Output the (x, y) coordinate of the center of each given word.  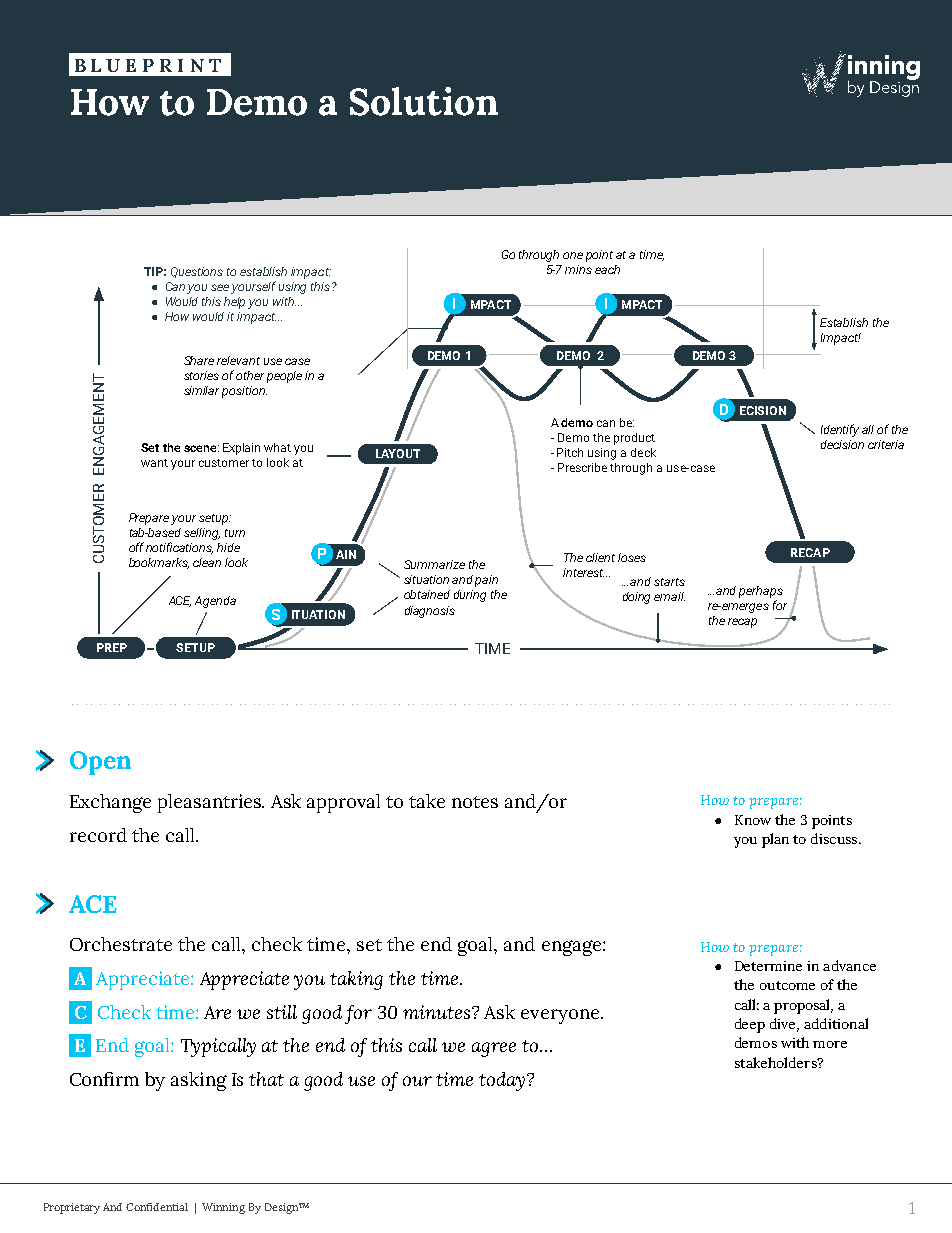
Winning (223, 1208)
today (503, 1081)
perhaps (761, 592)
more (830, 1044)
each (607, 269)
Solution (424, 101)
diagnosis (430, 612)
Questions (197, 272)
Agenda (215, 602)
